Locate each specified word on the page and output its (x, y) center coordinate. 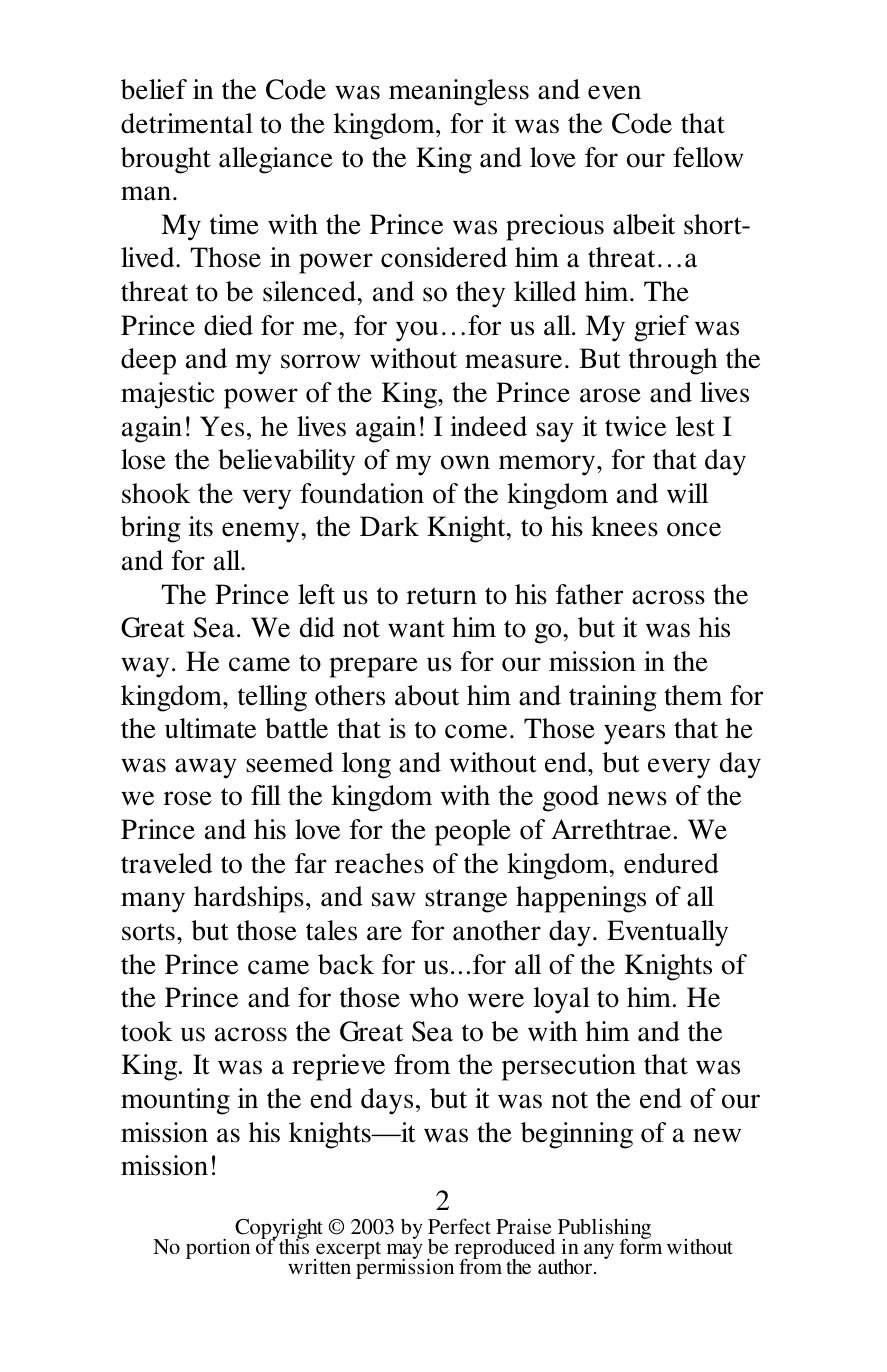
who (433, 997)
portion (218, 1248)
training (613, 698)
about (427, 695)
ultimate (210, 728)
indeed (488, 426)
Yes (222, 426)
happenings (581, 899)
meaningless (459, 92)
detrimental (187, 123)
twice (635, 426)
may (405, 1252)
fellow (708, 157)
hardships (249, 899)
